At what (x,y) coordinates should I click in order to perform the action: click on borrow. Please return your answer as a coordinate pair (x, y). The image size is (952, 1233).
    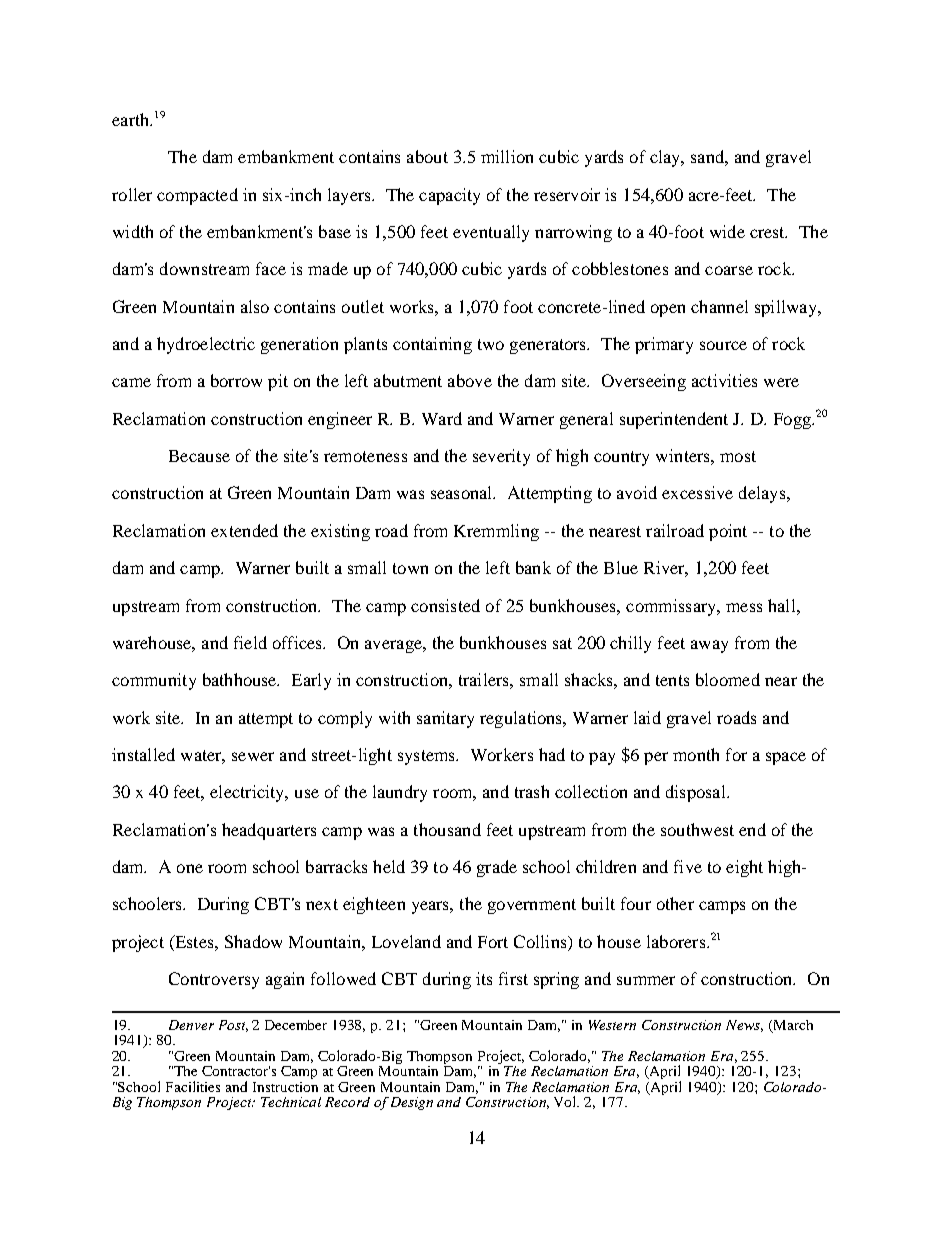
    Looking at the image, I should click on (236, 380).
